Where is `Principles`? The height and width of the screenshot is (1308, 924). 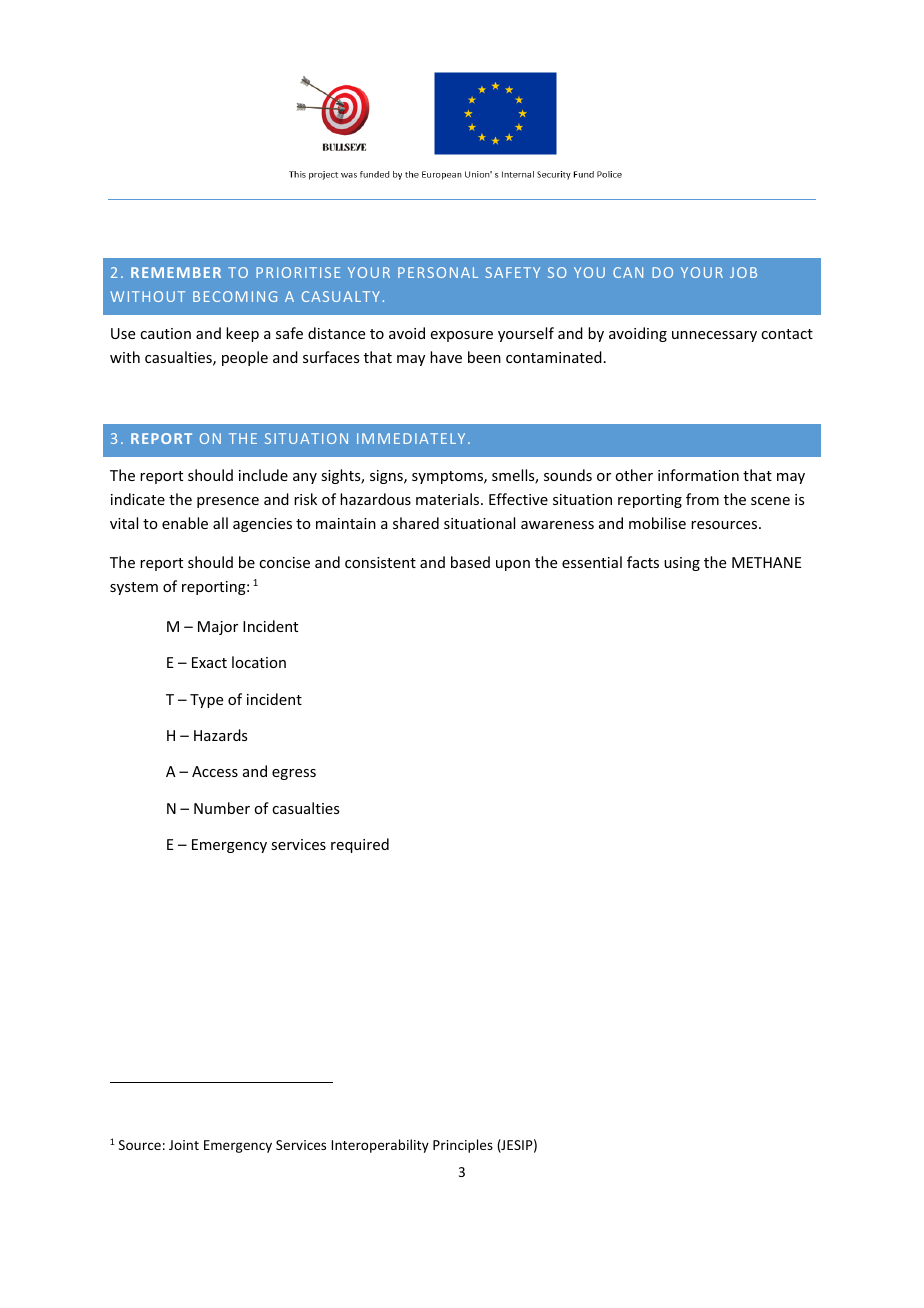 Principles is located at coordinates (463, 1146).
